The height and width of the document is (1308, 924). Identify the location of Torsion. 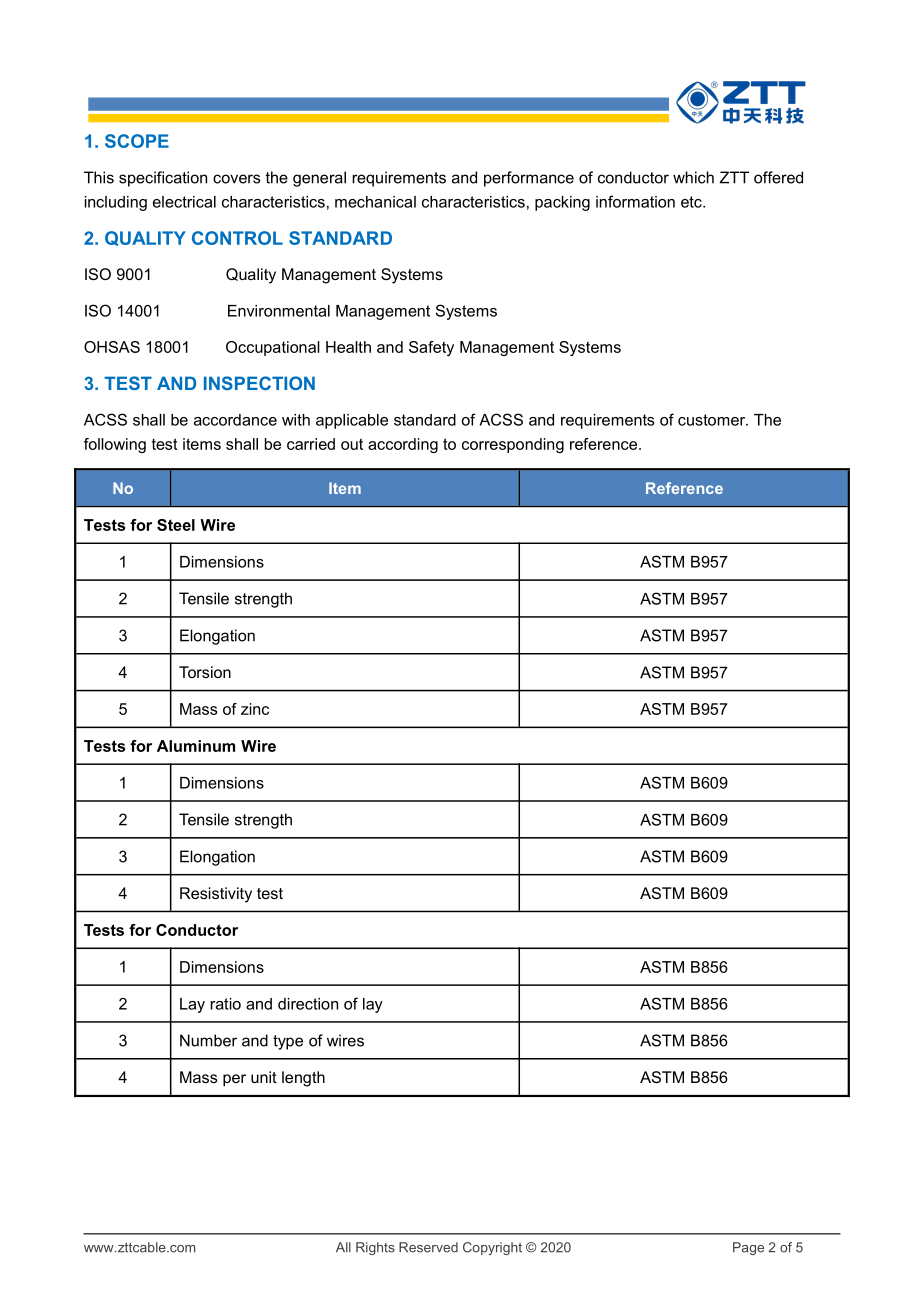
(205, 672).
